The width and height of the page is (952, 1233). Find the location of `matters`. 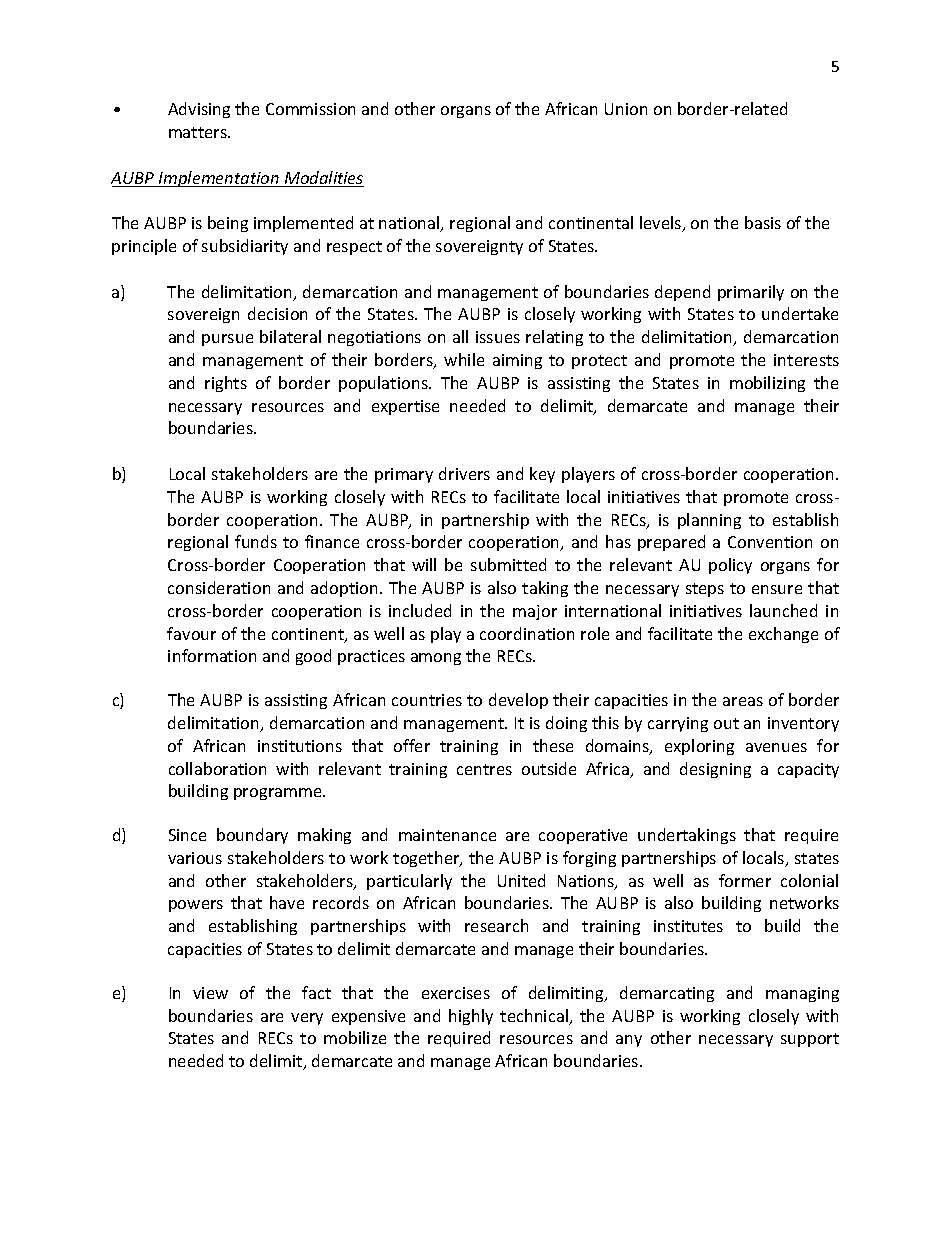

matters is located at coordinates (199, 132).
